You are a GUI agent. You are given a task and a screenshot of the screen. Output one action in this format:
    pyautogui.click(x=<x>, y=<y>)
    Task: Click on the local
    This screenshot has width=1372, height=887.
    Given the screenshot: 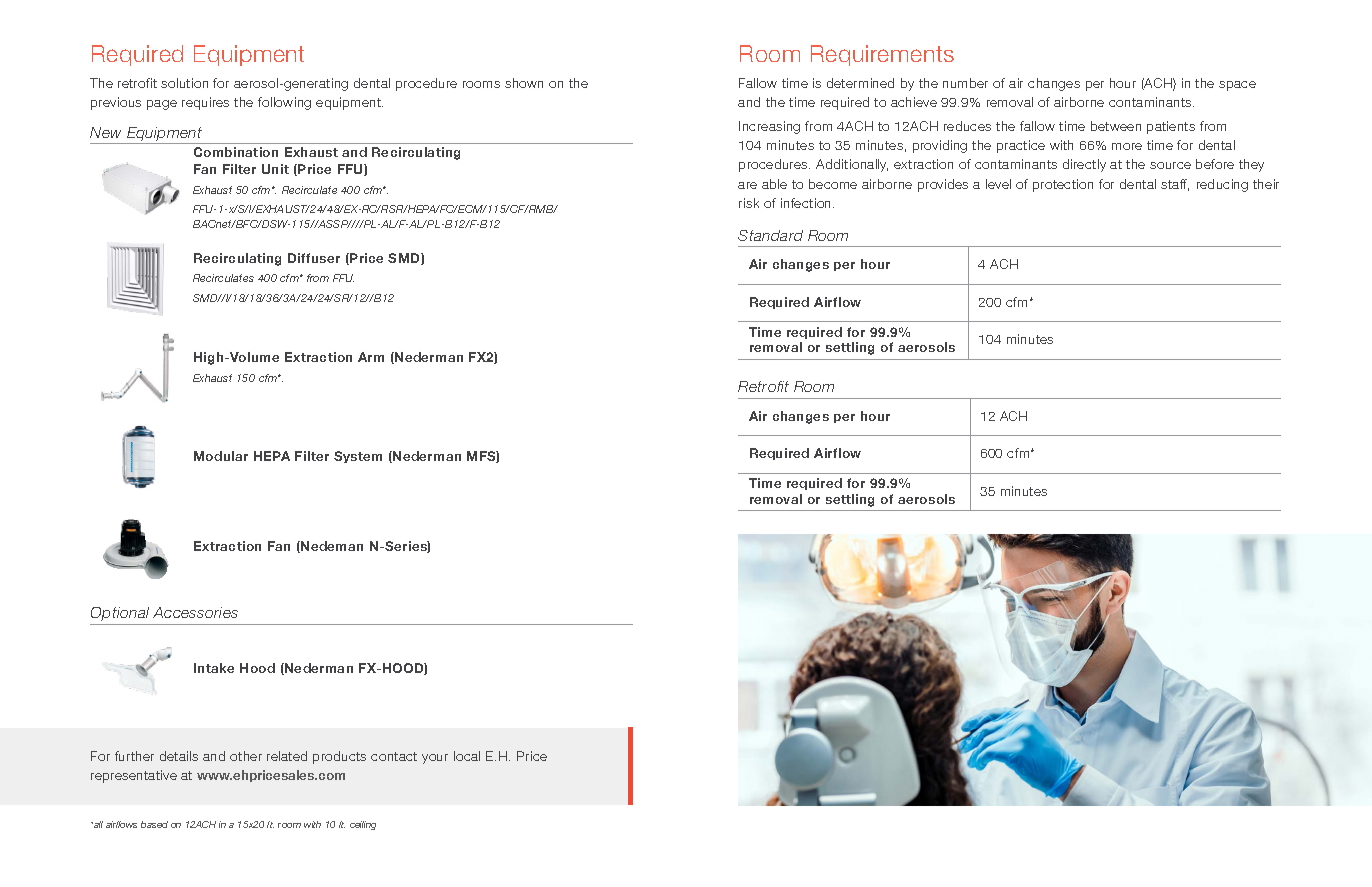 What is the action you would take?
    pyautogui.click(x=467, y=756)
